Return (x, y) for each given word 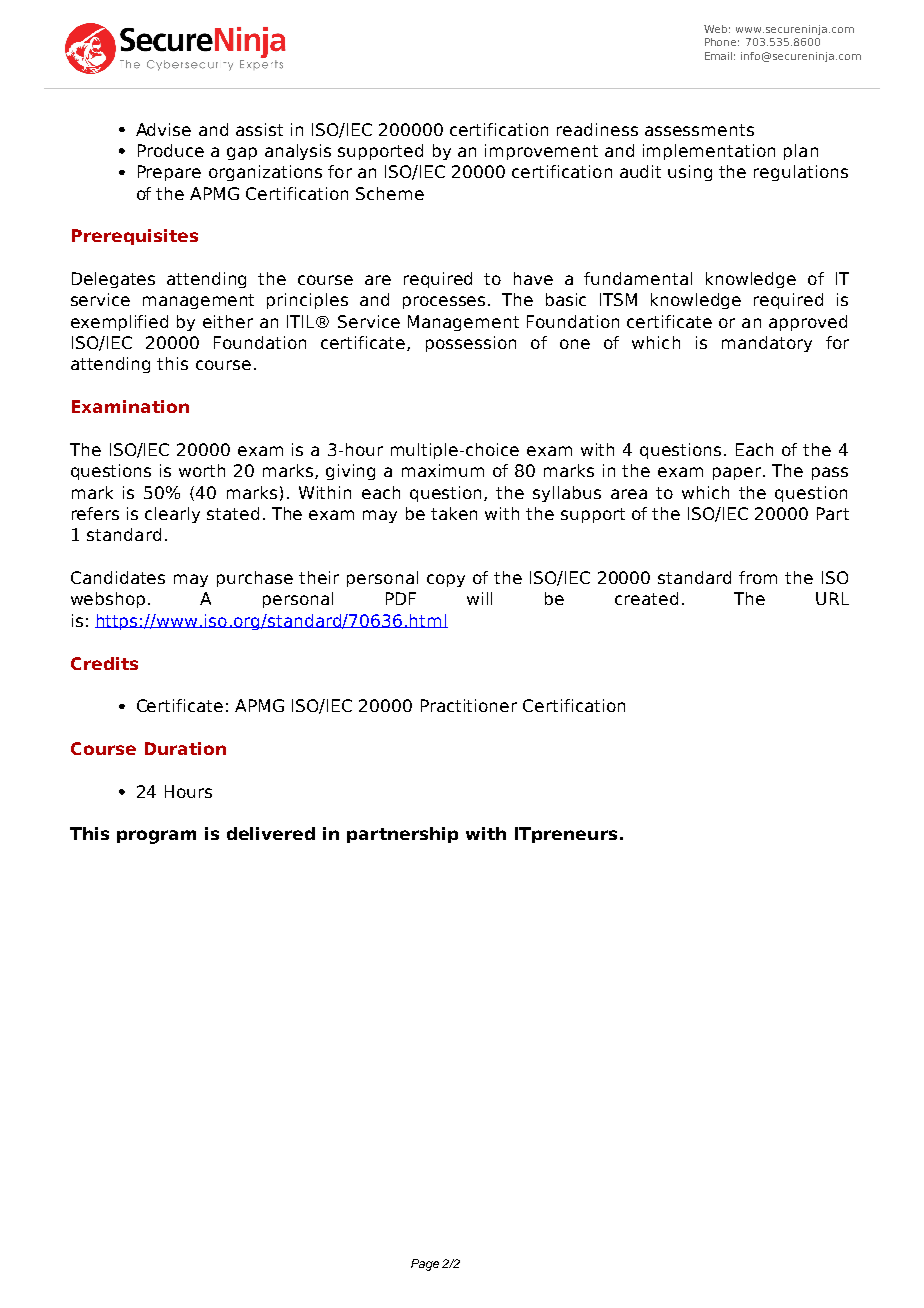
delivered (271, 833)
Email (720, 56)
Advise (163, 129)
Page (425, 1265)
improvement (541, 152)
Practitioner (469, 705)
